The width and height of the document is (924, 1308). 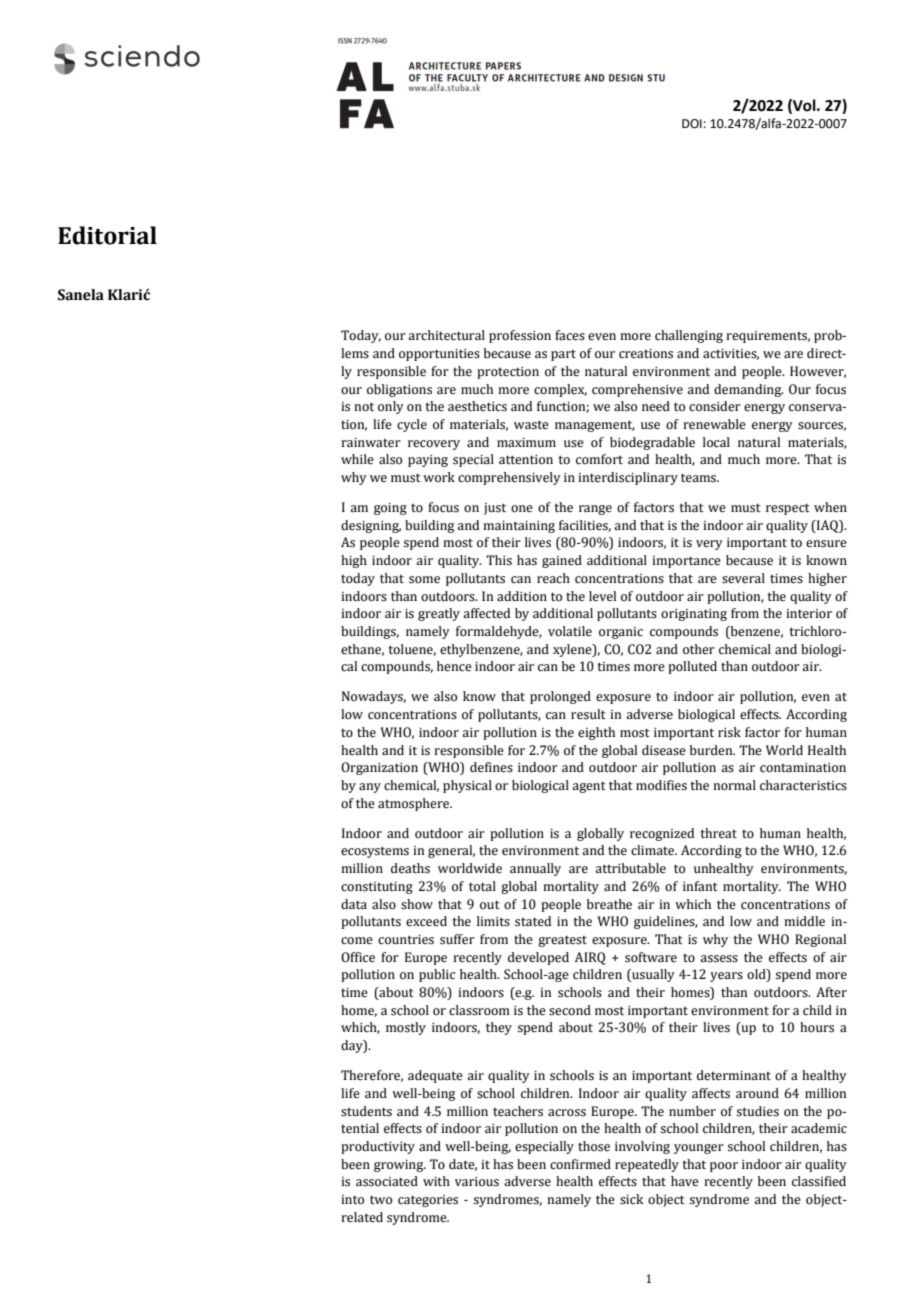 What do you see at coordinates (724, 1167) in the document?
I see `poor` at bounding box center [724, 1167].
